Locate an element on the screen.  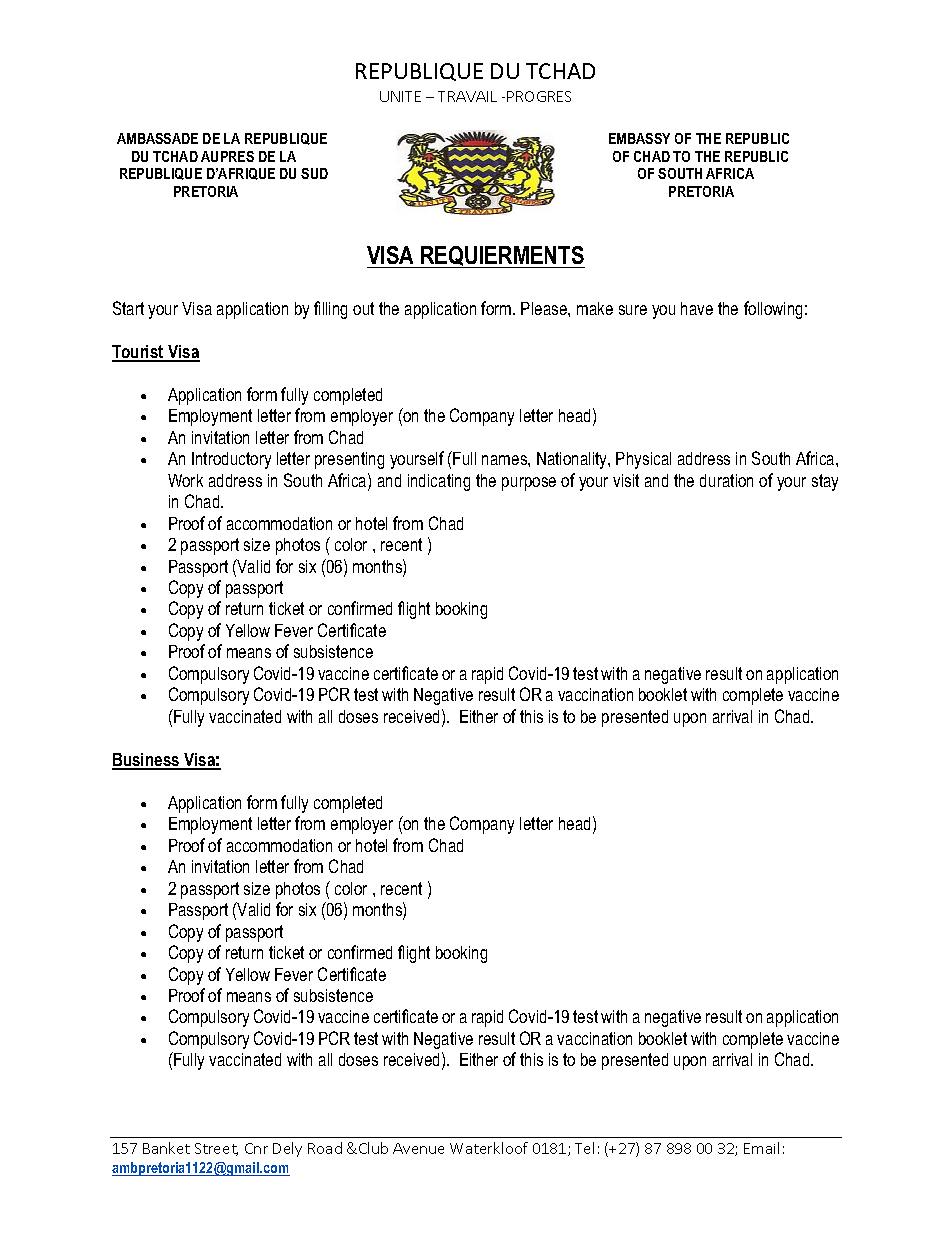
Street is located at coordinates (216, 1149).
